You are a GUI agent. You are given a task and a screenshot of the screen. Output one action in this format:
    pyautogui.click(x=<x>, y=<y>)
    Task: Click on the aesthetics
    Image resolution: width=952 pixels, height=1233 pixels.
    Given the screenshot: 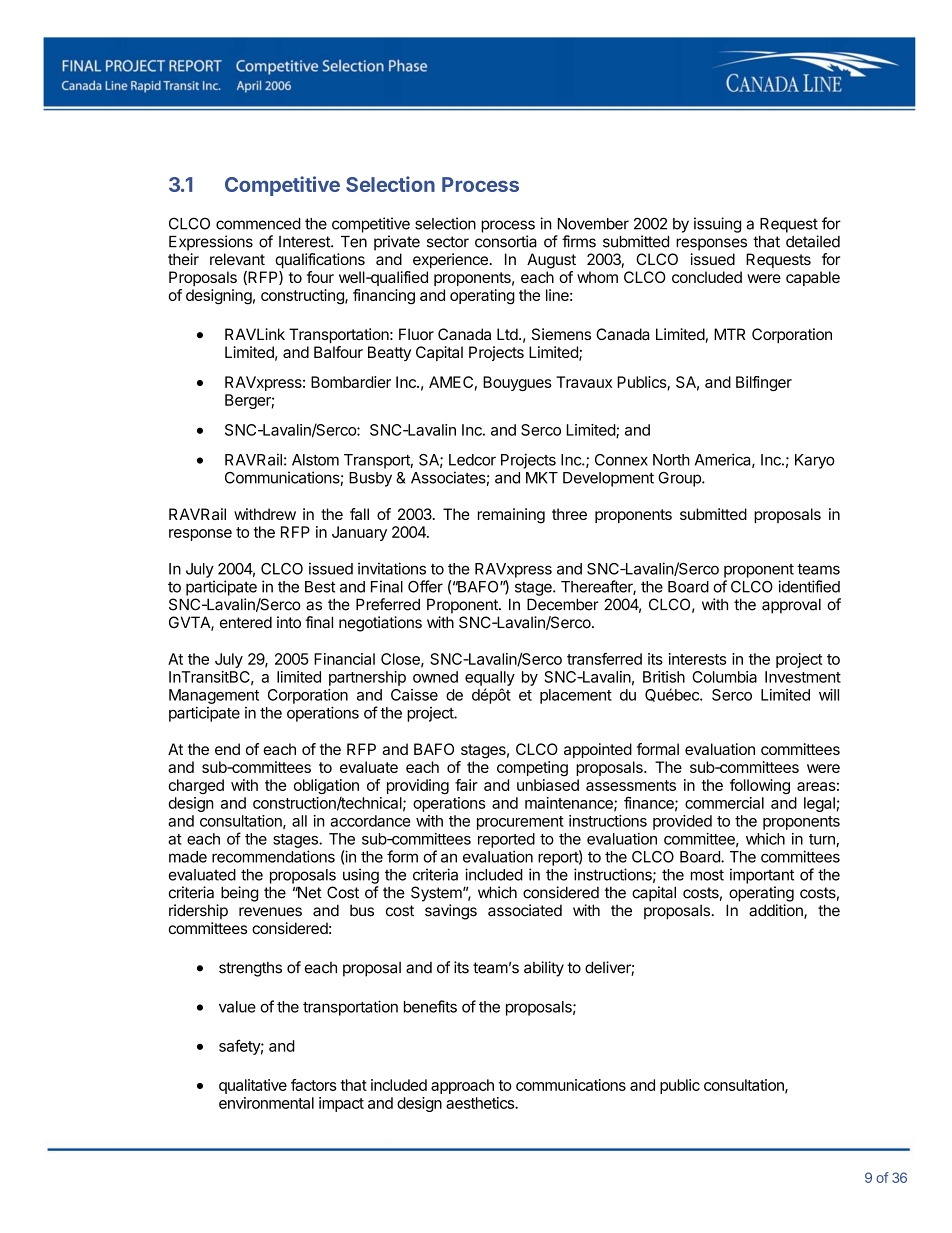 What is the action you would take?
    pyautogui.click(x=481, y=1103)
